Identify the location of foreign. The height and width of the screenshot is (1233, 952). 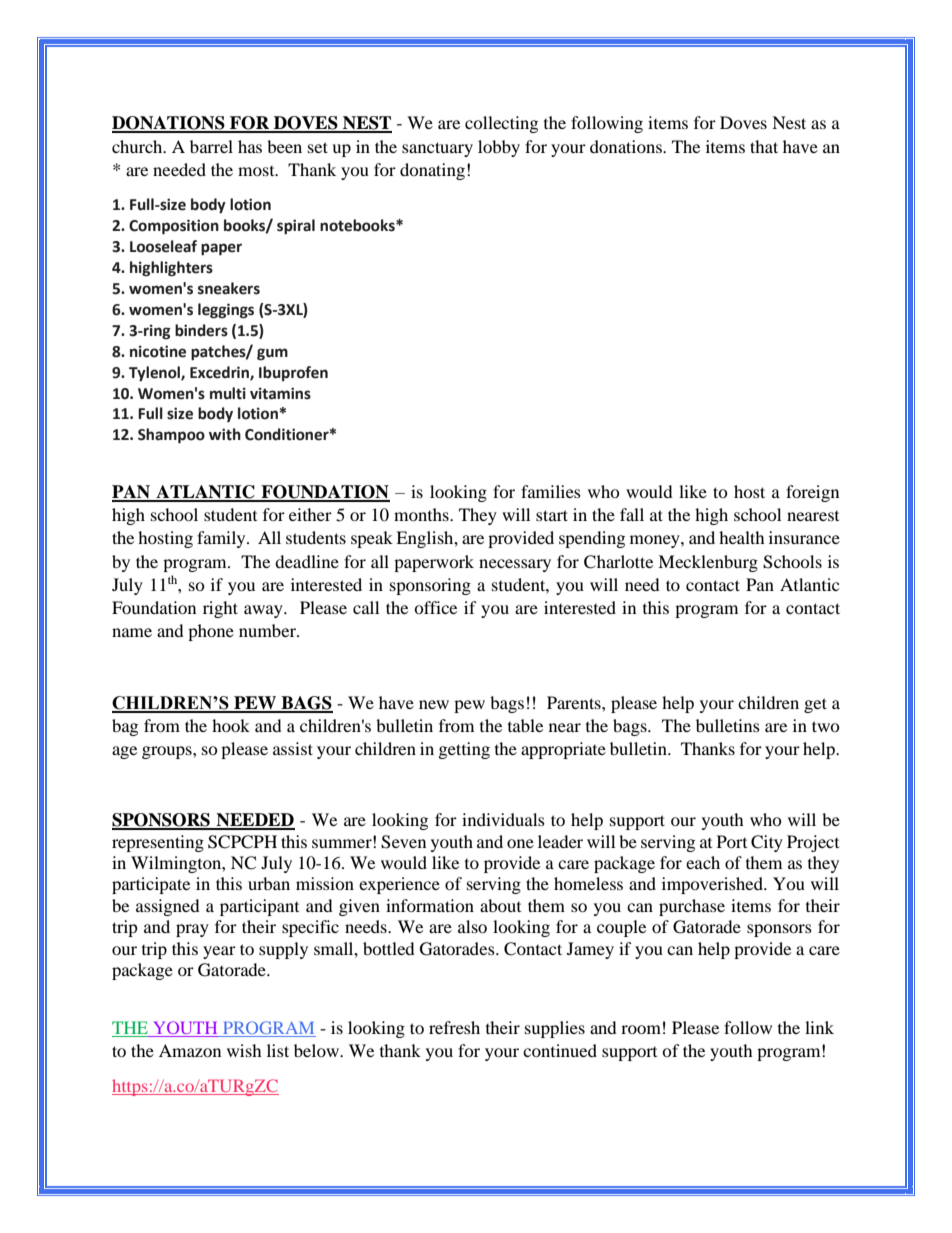
(812, 493).
